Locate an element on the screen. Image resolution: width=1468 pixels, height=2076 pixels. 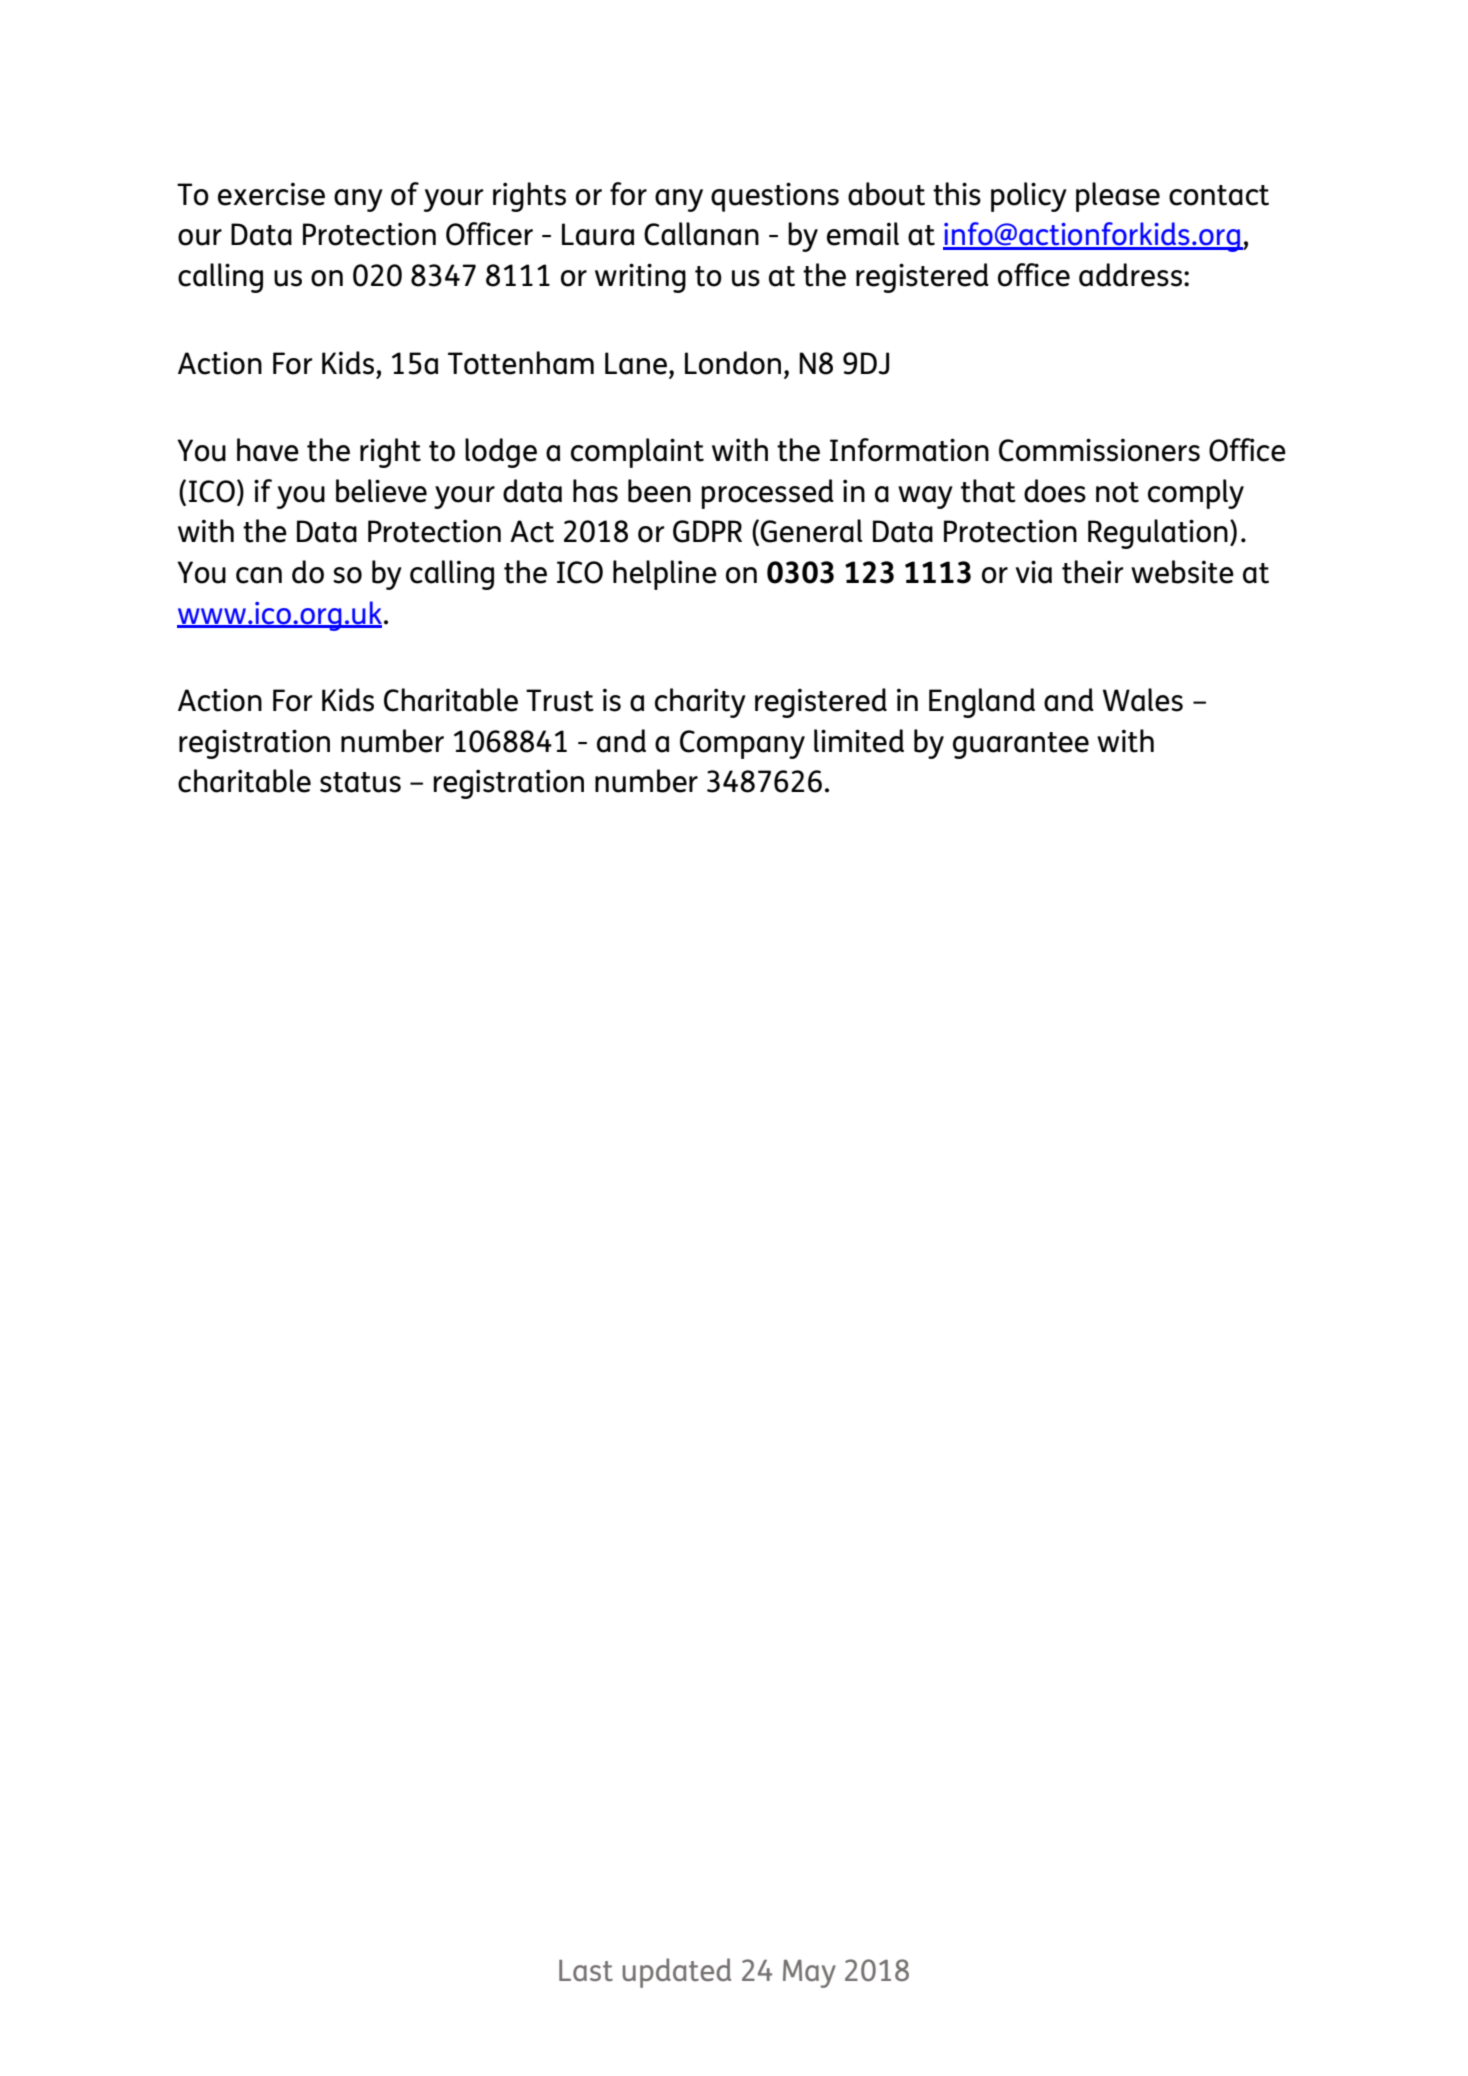
limited is located at coordinates (859, 741).
